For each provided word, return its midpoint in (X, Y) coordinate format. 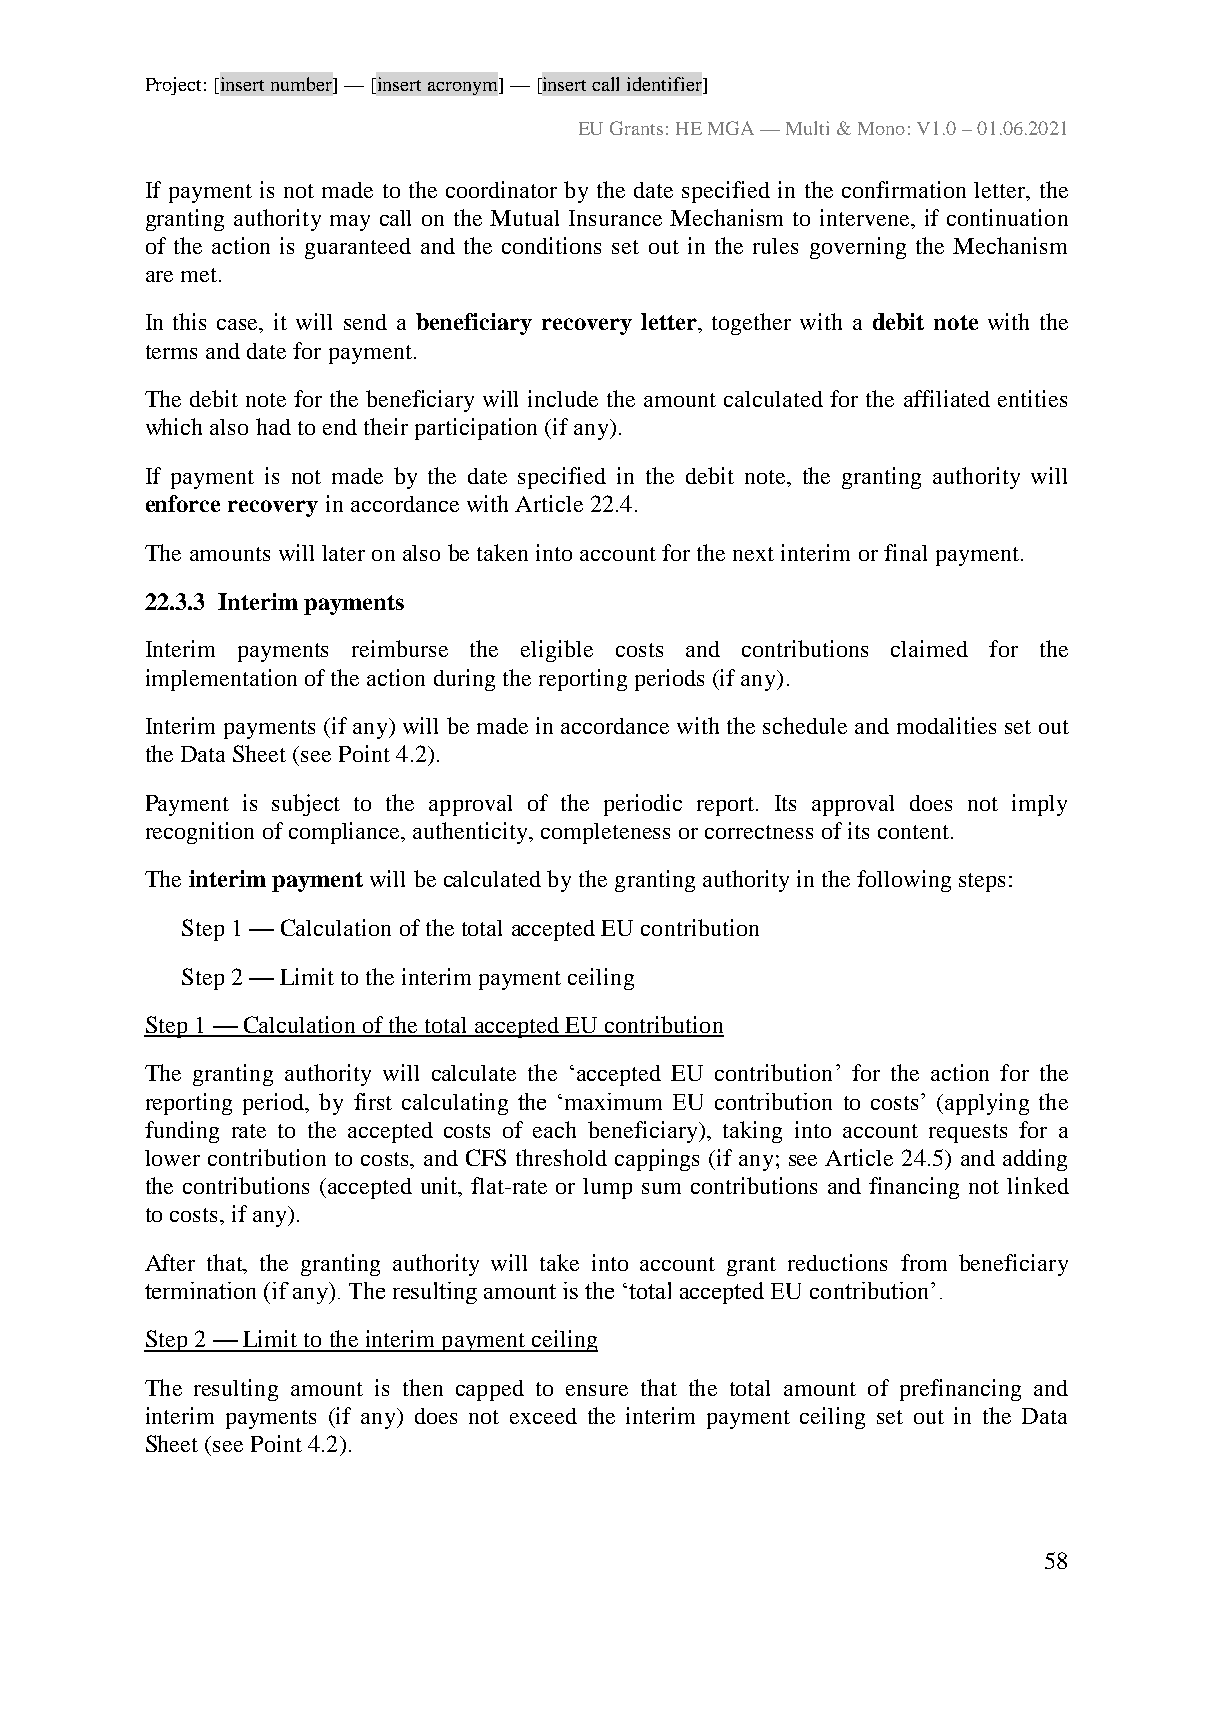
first (373, 1101)
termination (200, 1290)
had (273, 426)
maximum (613, 1101)
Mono (881, 128)
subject (306, 805)
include (563, 398)
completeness (605, 833)
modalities (946, 725)
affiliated (947, 398)
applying (987, 1104)
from (924, 1262)
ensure (597, 1390)
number (303, 84)
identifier (665, 84)
